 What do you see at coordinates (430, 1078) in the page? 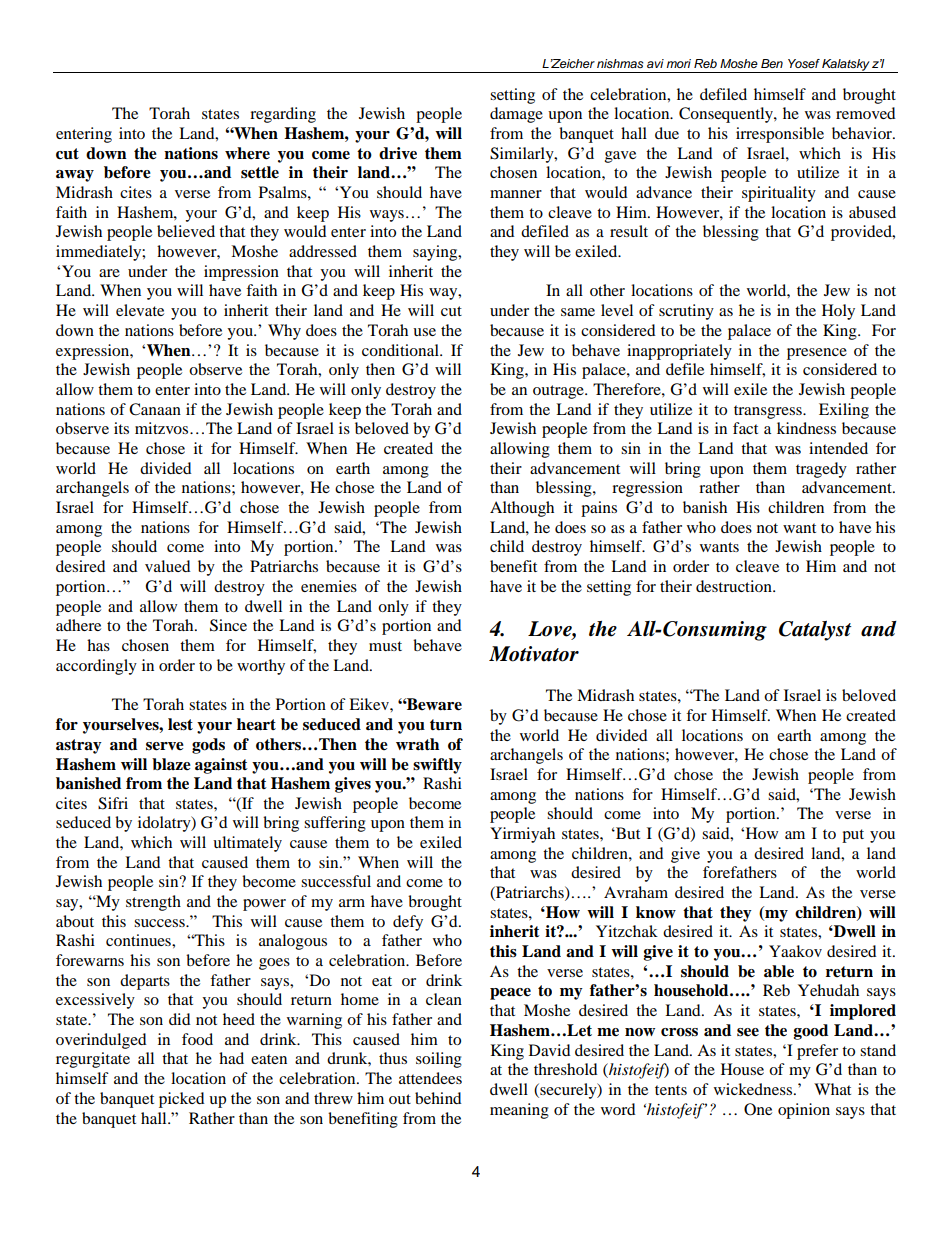
I see `attendees` at bounding box center [430, 1078].
